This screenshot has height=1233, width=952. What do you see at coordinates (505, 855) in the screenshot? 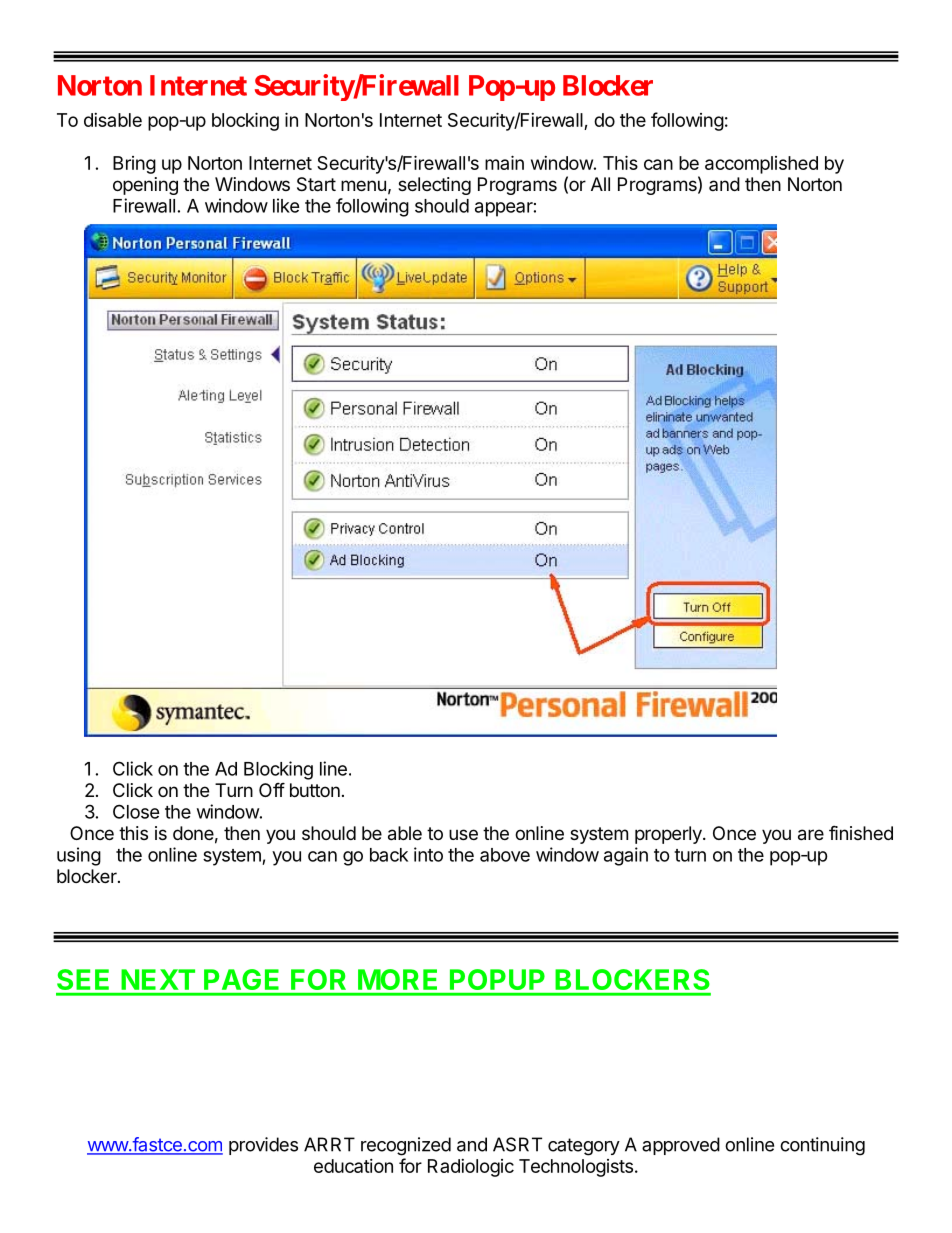
I see `above` at bounding box center [505, 855].
